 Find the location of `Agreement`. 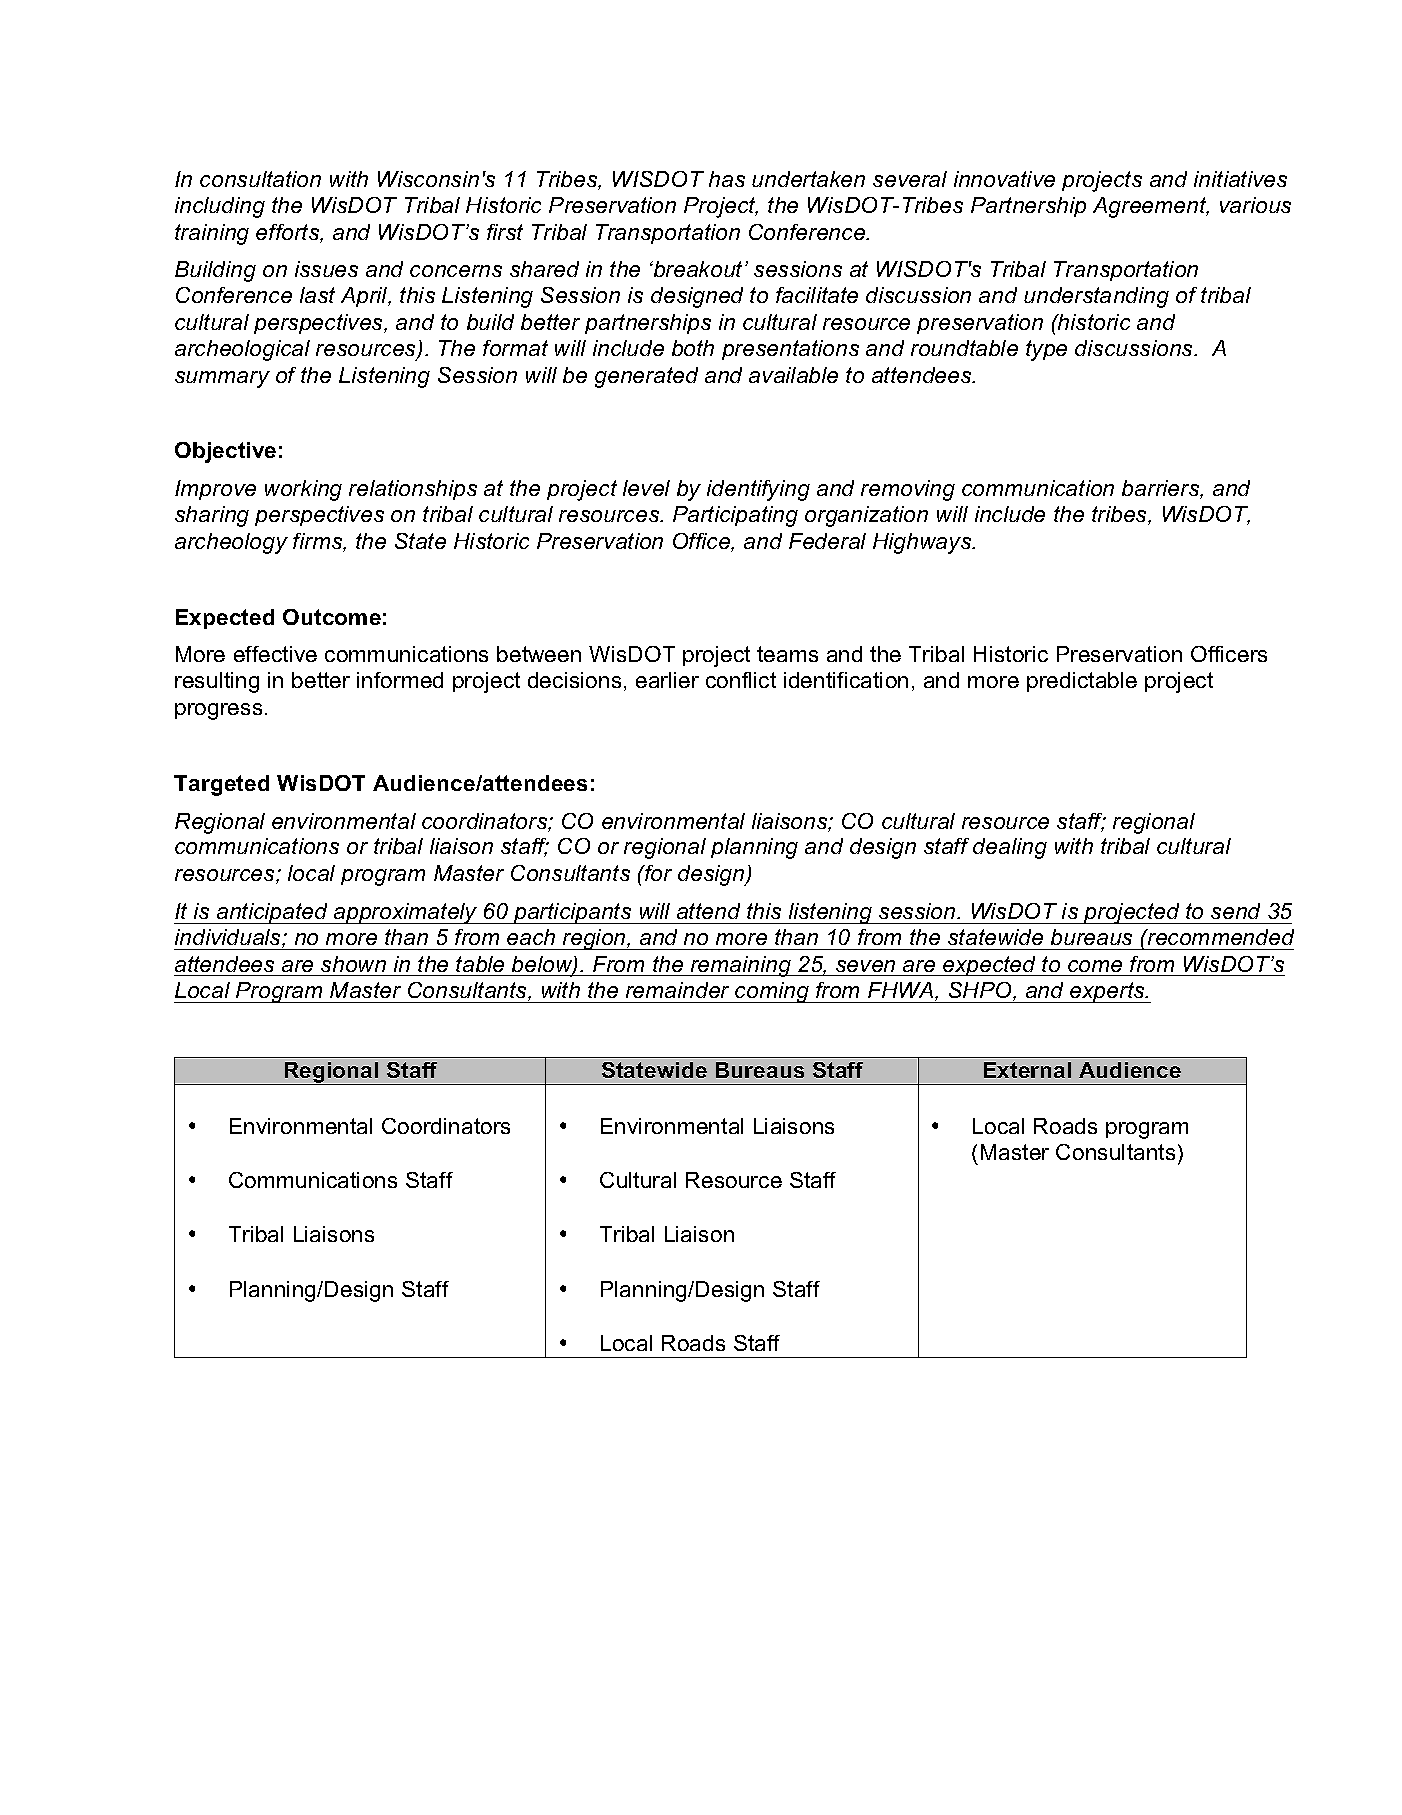

Agreement is located at coordinates (1151, 207).
